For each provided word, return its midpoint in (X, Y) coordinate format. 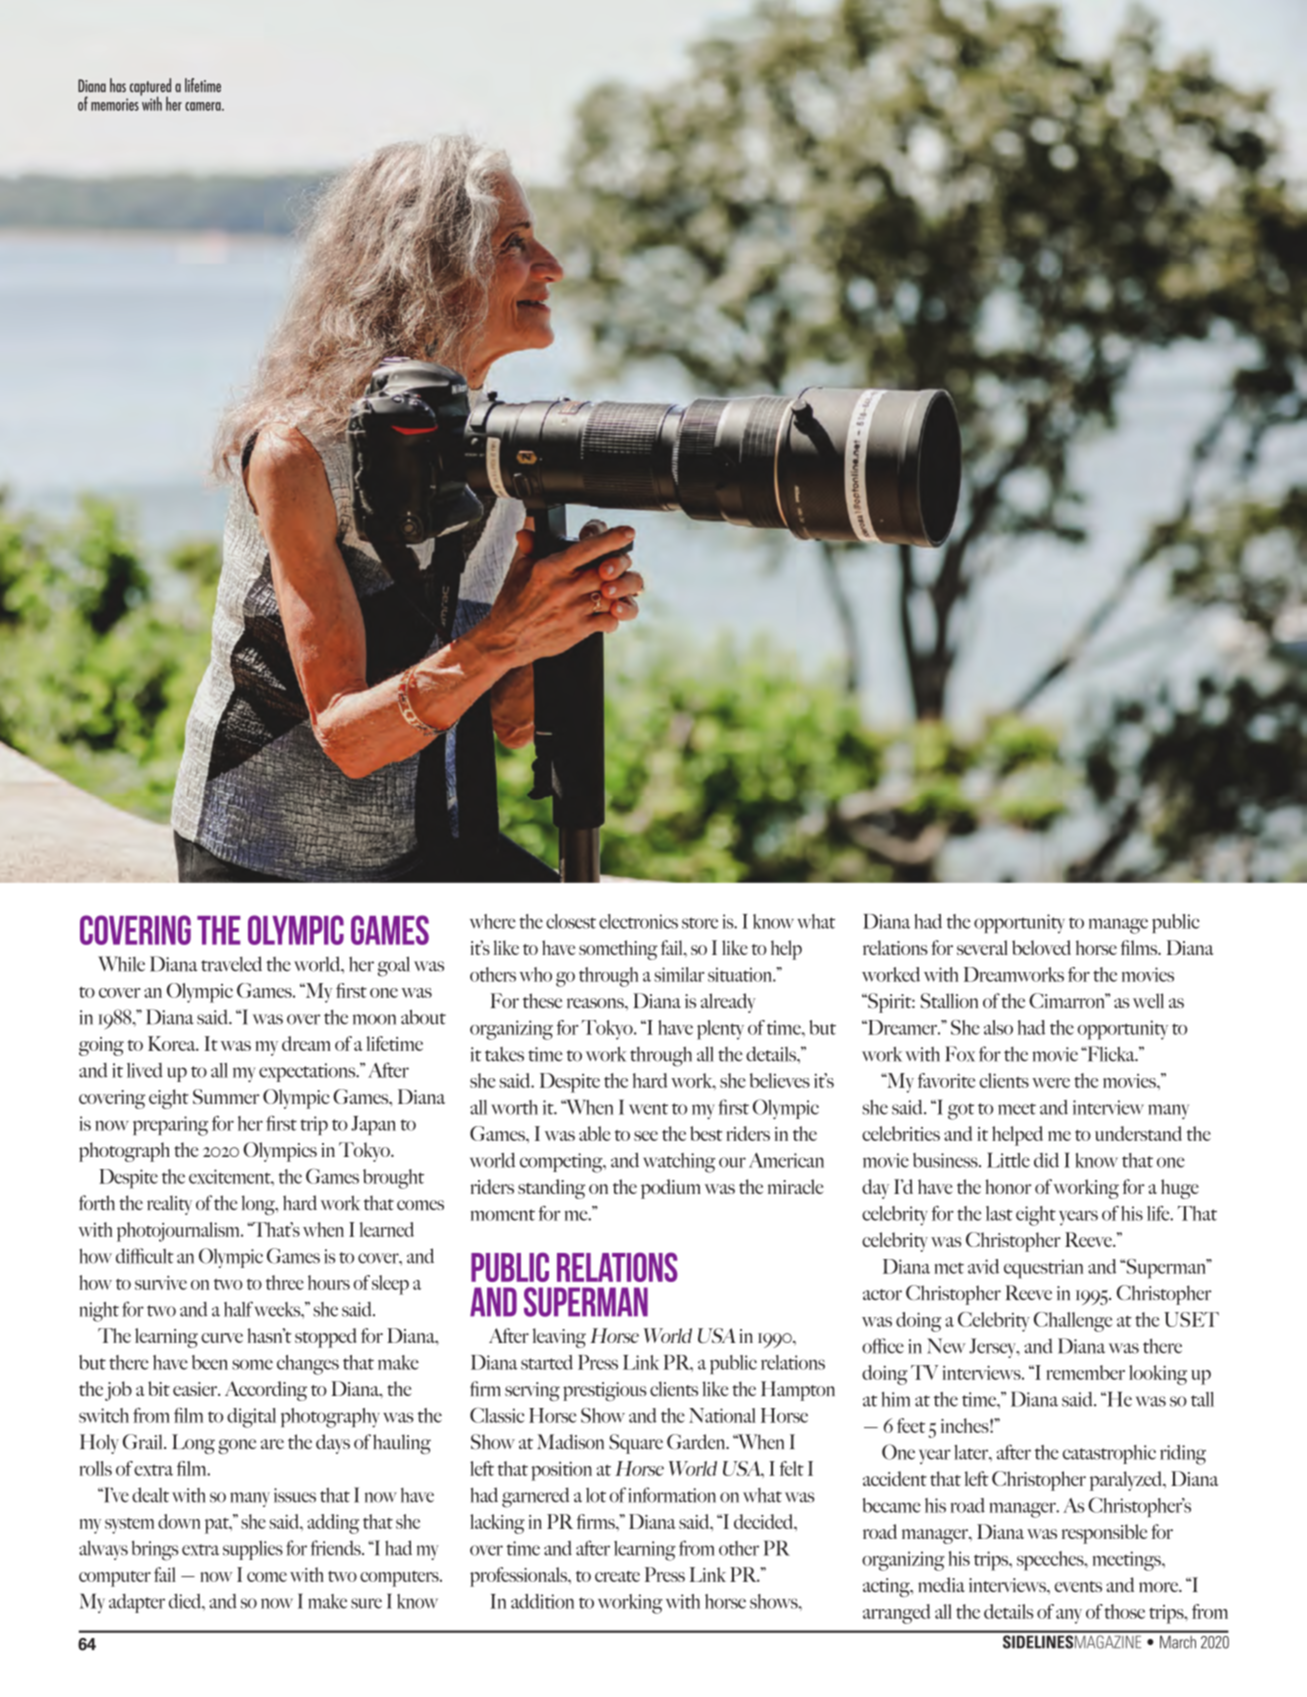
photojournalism (179, 1232)
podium (671, 1189)
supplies (253, 1550)
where (493, 921)
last (999, 1213)
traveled (231, 964)
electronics (638, 921)
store (700, 923)
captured (150, 88)
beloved (1041, 947)
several (982, 947)
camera (204, 106)
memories (115, 104)
